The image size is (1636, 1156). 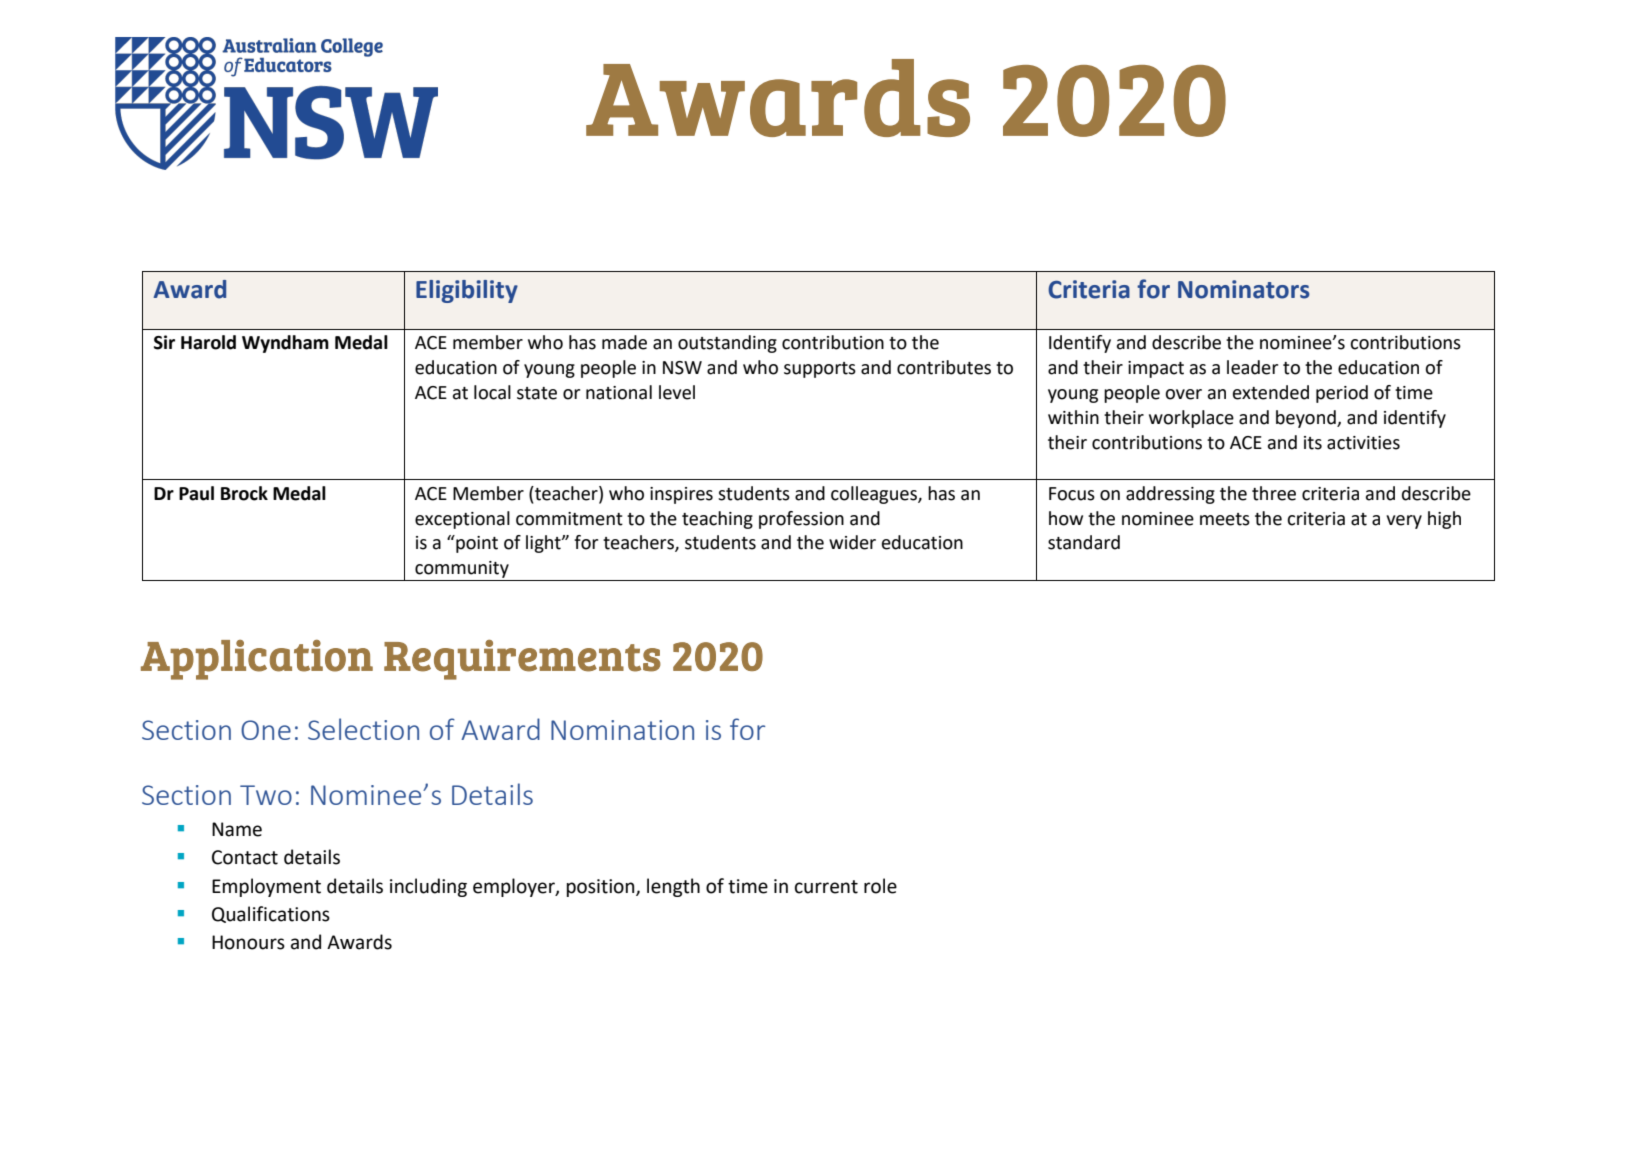 I want to click on Application, so click(x=257, y=660).
